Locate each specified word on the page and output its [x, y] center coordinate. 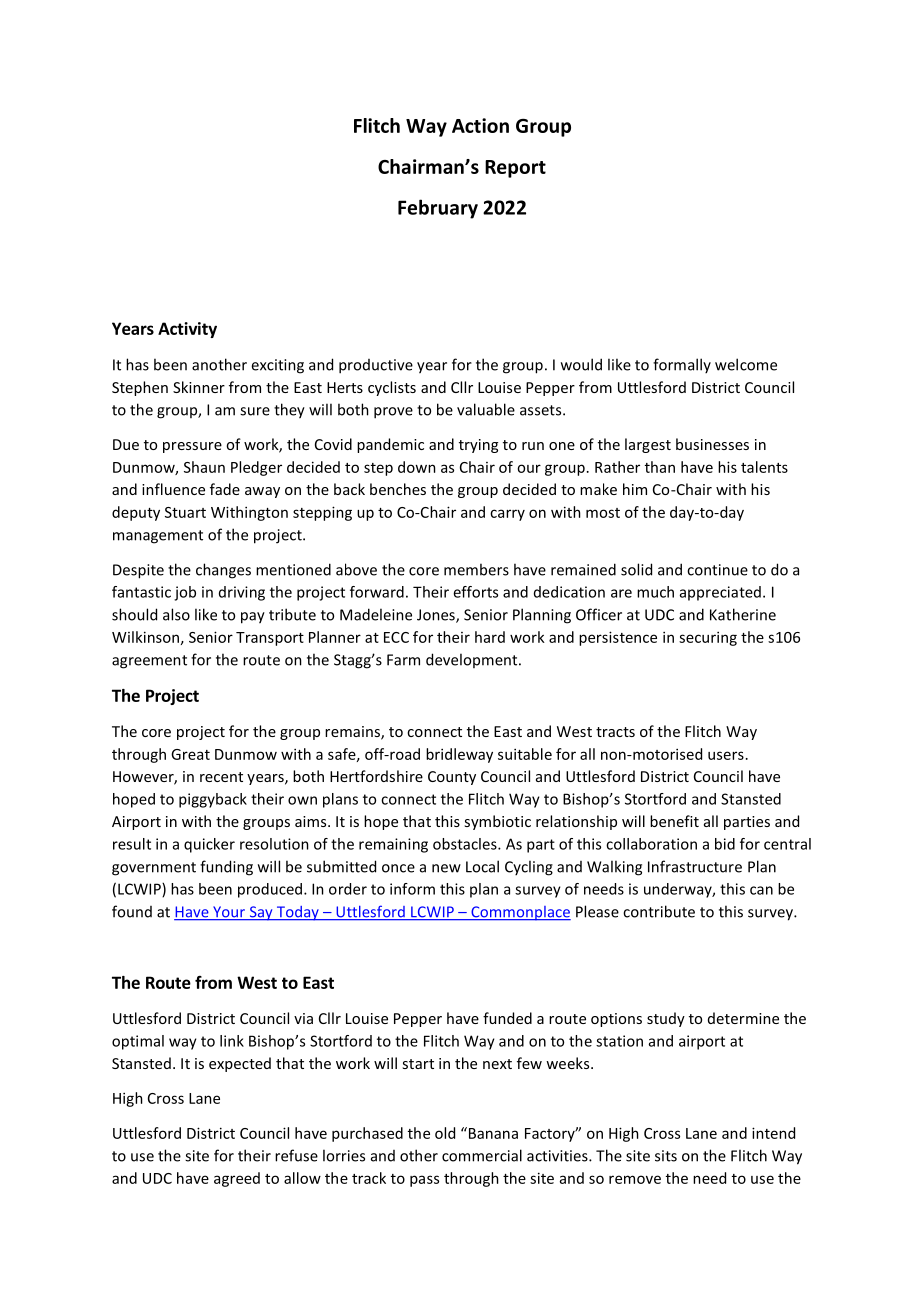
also [176, 614]
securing [708, 638]
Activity [187, 330]
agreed [237, 1179]
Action [480, 125]
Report [515, 169]
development [473, 660]
